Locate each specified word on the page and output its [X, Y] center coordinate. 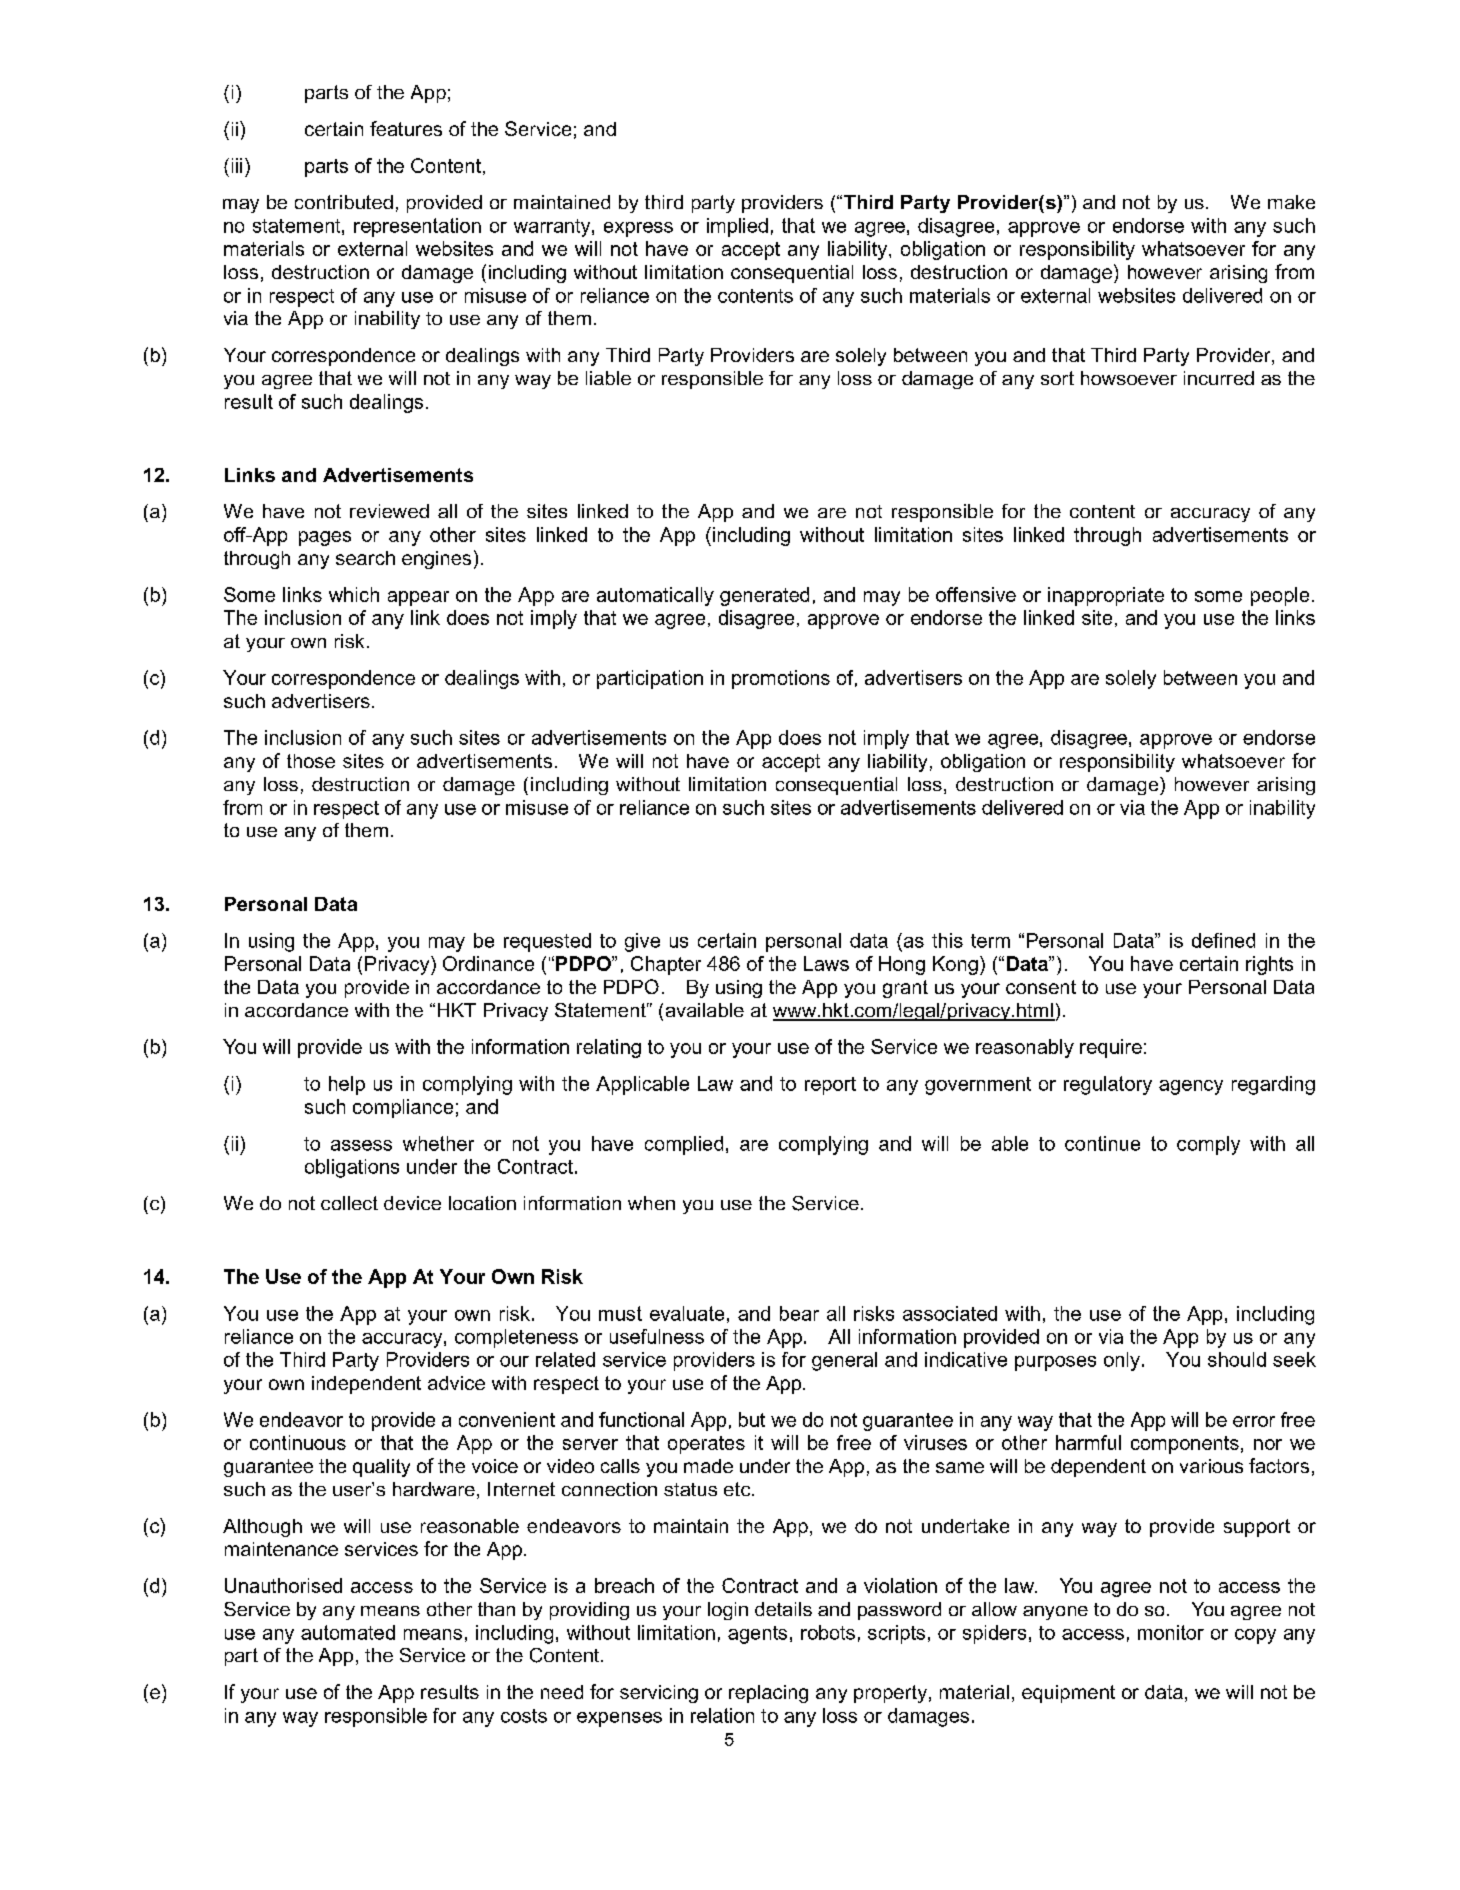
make [1291, 202]
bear [799, 1313]
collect [349, 1203]
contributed [344, 202]
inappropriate [1106, 596]
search [365, 558]
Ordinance [488, 963]
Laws [826, 963]
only [1122, 1361]
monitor [1171, 1632]
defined [1223, 940]
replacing [768, 1694]
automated [348, 1632]
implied [737, 227]
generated [764, 596]
